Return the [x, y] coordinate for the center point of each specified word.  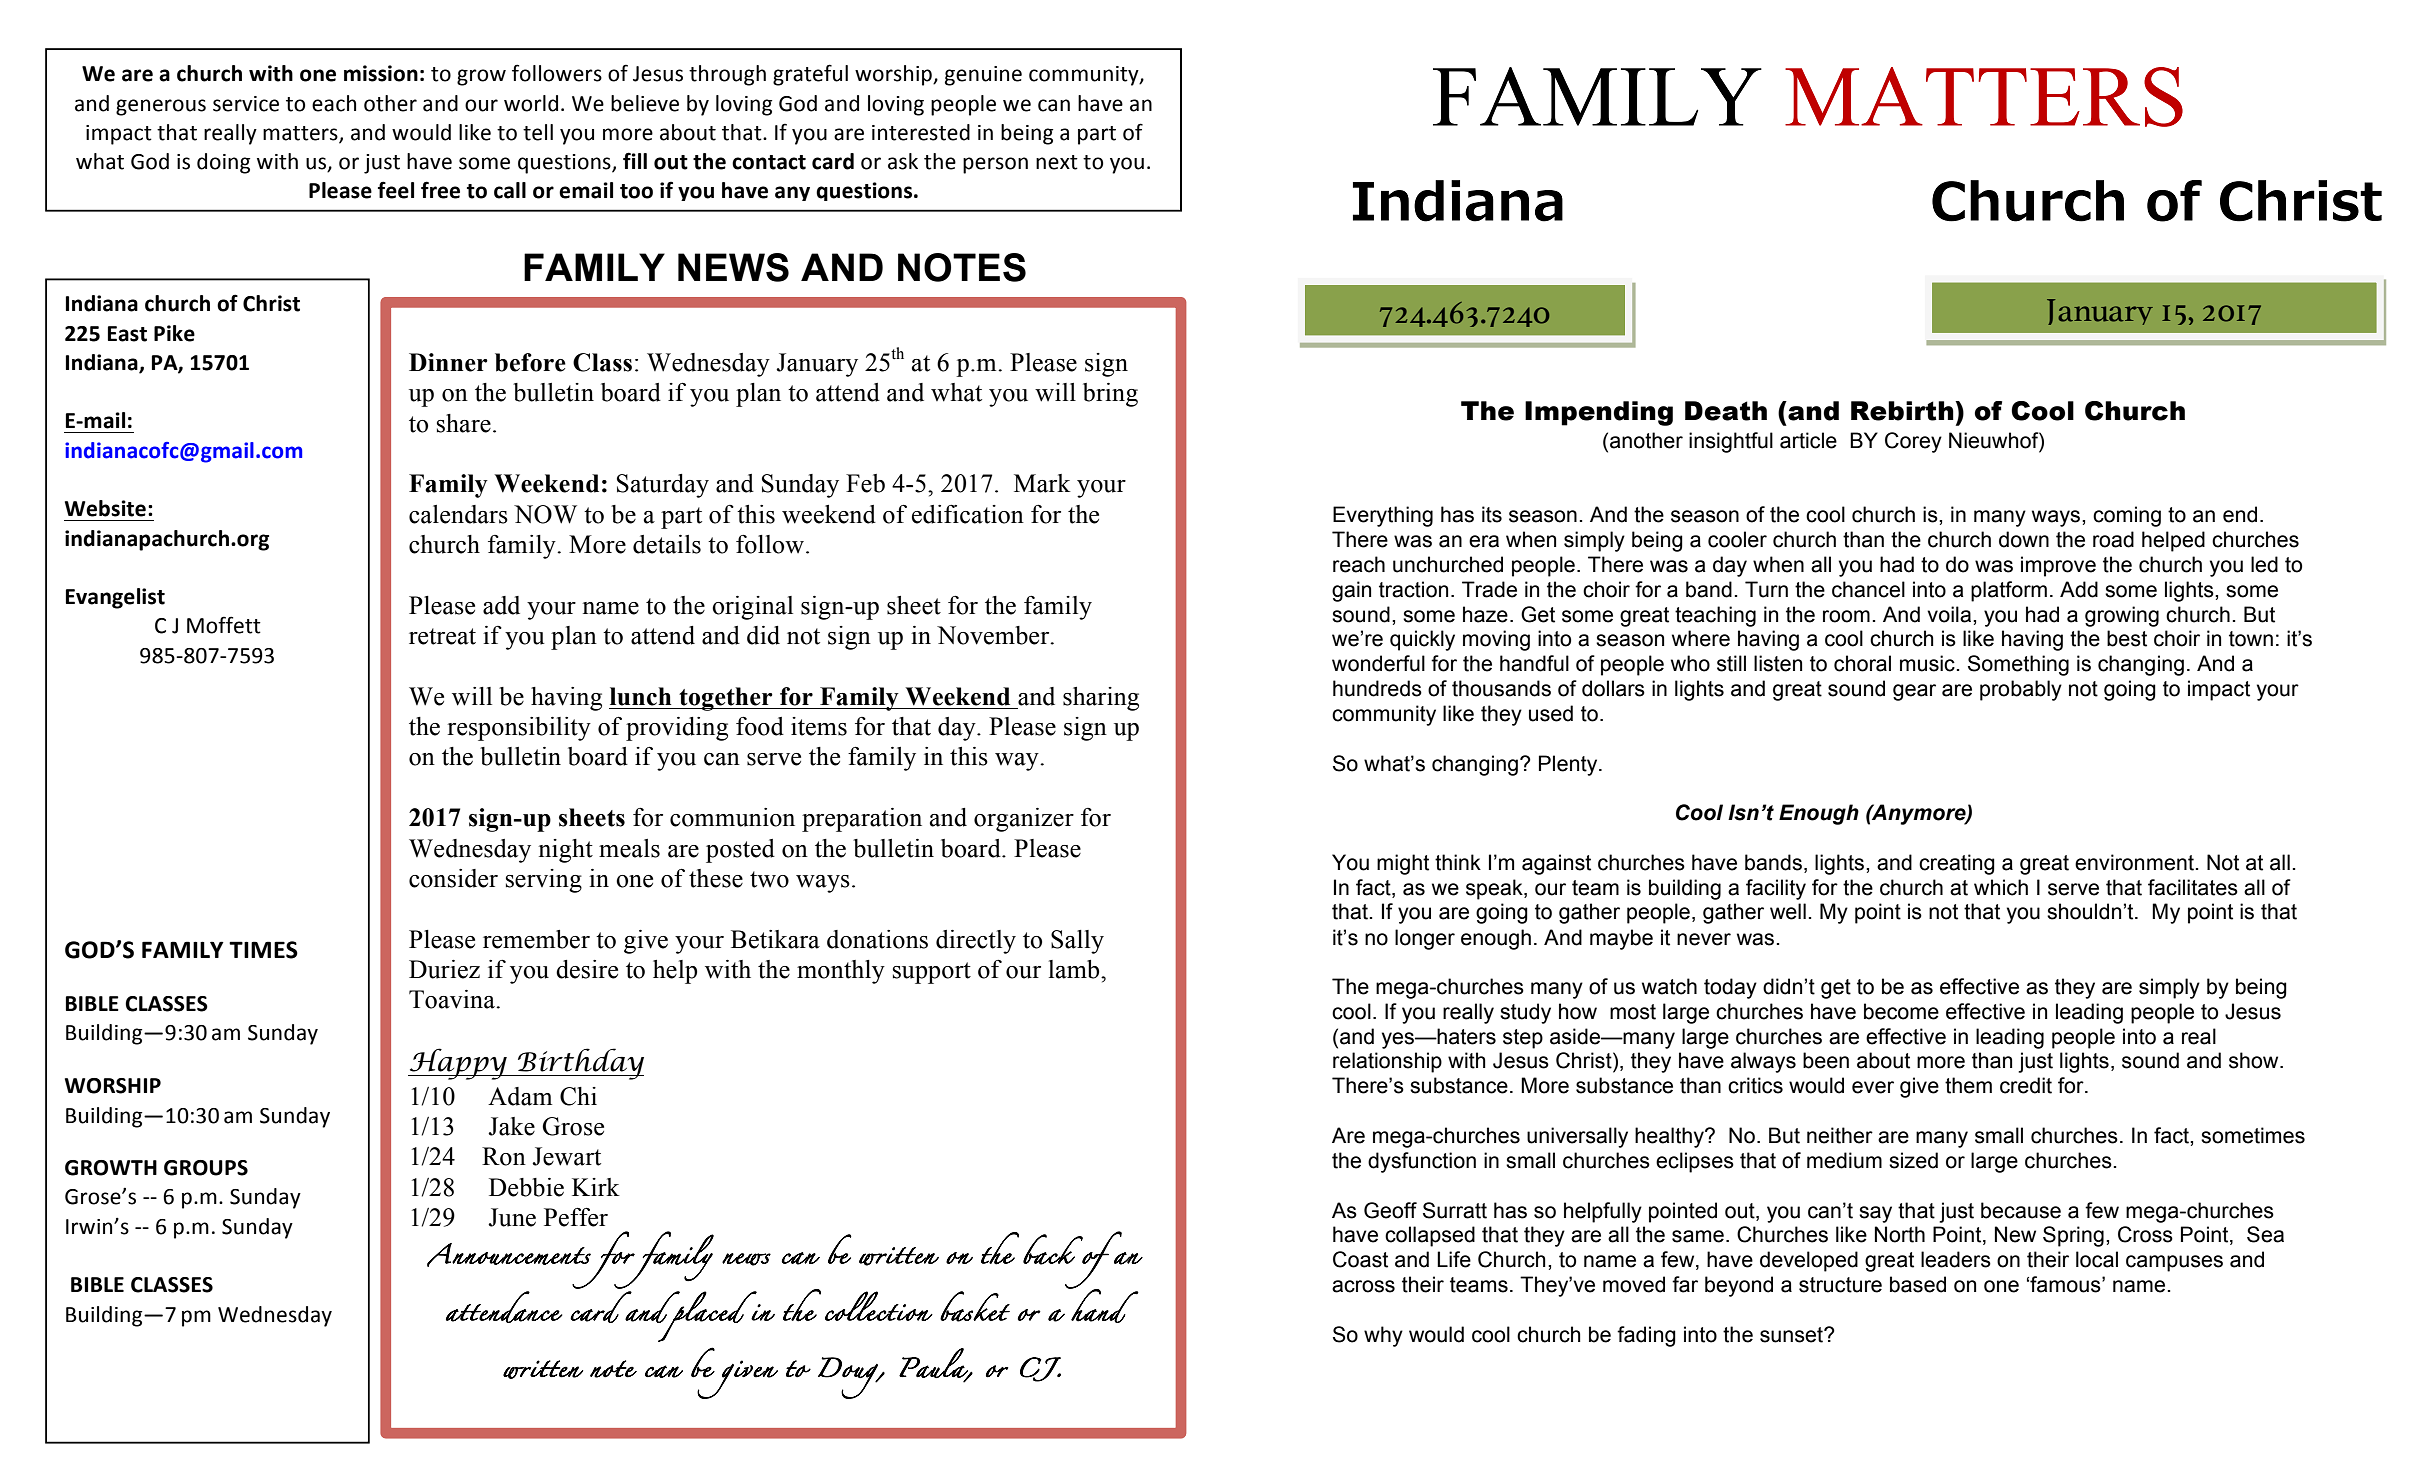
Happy [458, 1064]
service [246, 104]
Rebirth [1903, 411]
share [464, 423]
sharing [1101, 699]
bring [1110, 395]
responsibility [519, 729]
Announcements [509, 1255]
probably [2021, 690]
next [1057, 162]
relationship [1387, 1062]
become [1901, 1011]
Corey [1913, 442]
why [1383, 1336]
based [1918, 1284]
